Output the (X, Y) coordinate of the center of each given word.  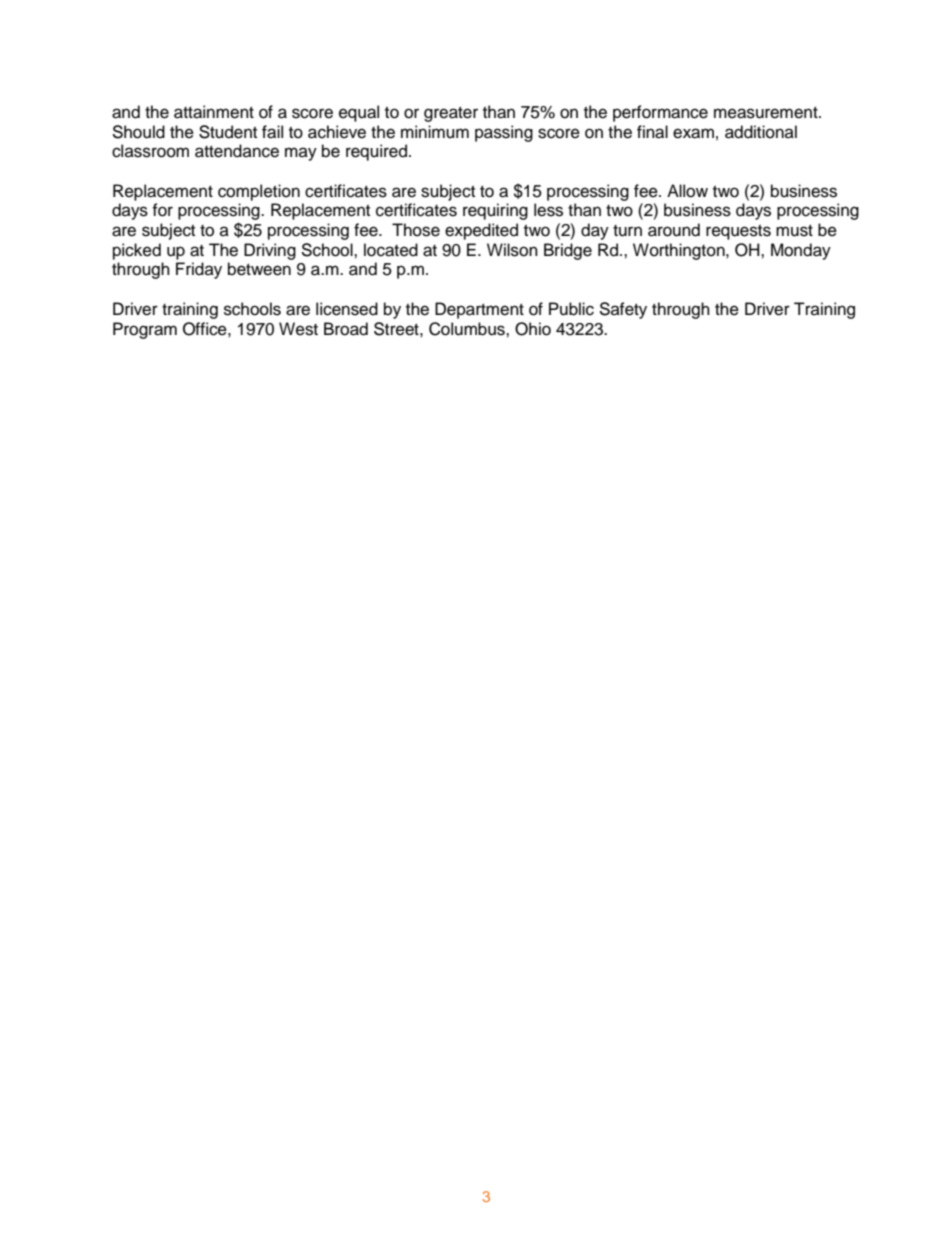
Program (145, 330)
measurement (767, 113)
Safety (623, 310)
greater (451, 114)
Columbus (468, 329)
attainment (214, 112)
